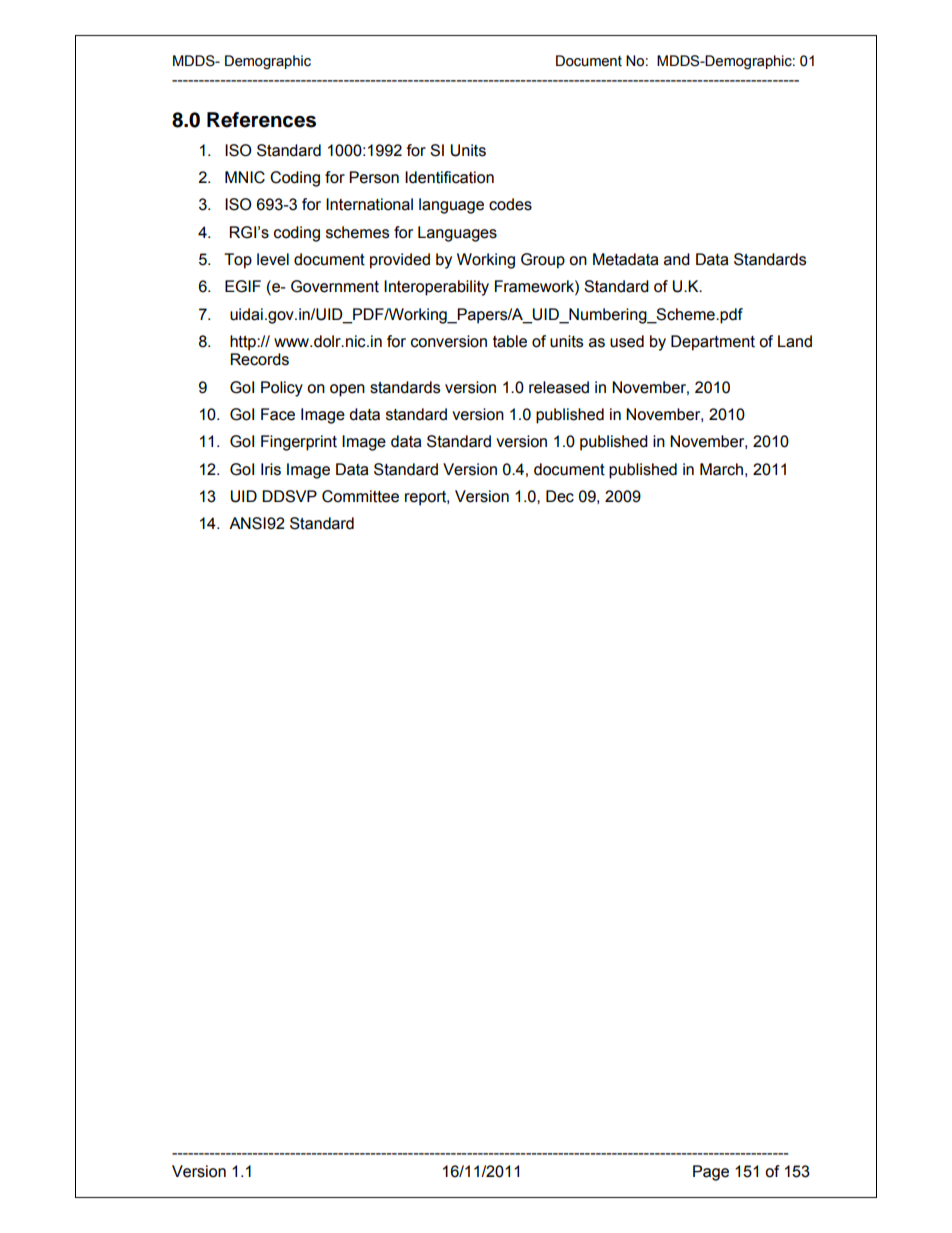  I want to click on References, so click(261, 120).
